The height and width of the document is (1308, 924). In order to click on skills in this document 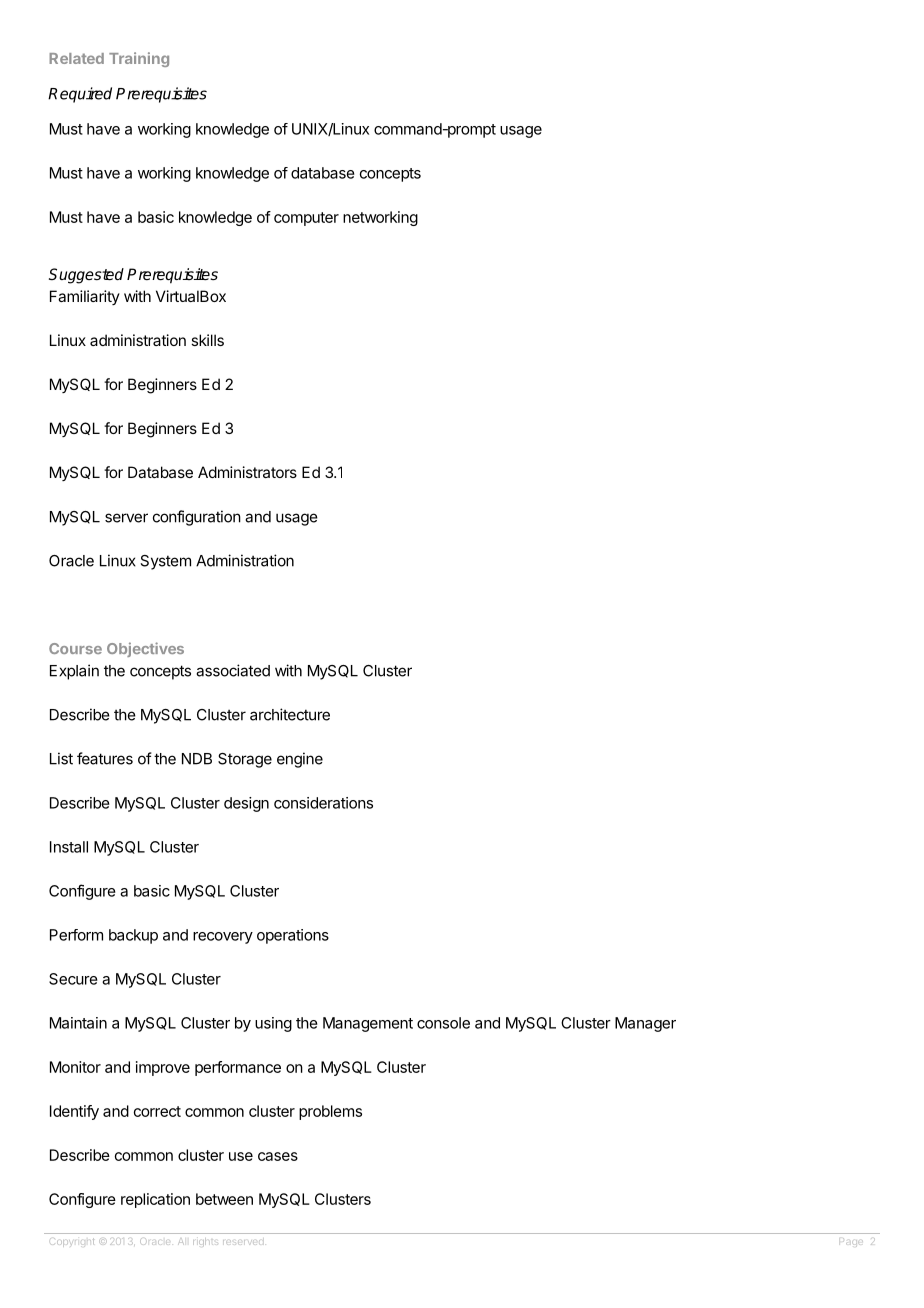, I will do `click(207, 340)`.
